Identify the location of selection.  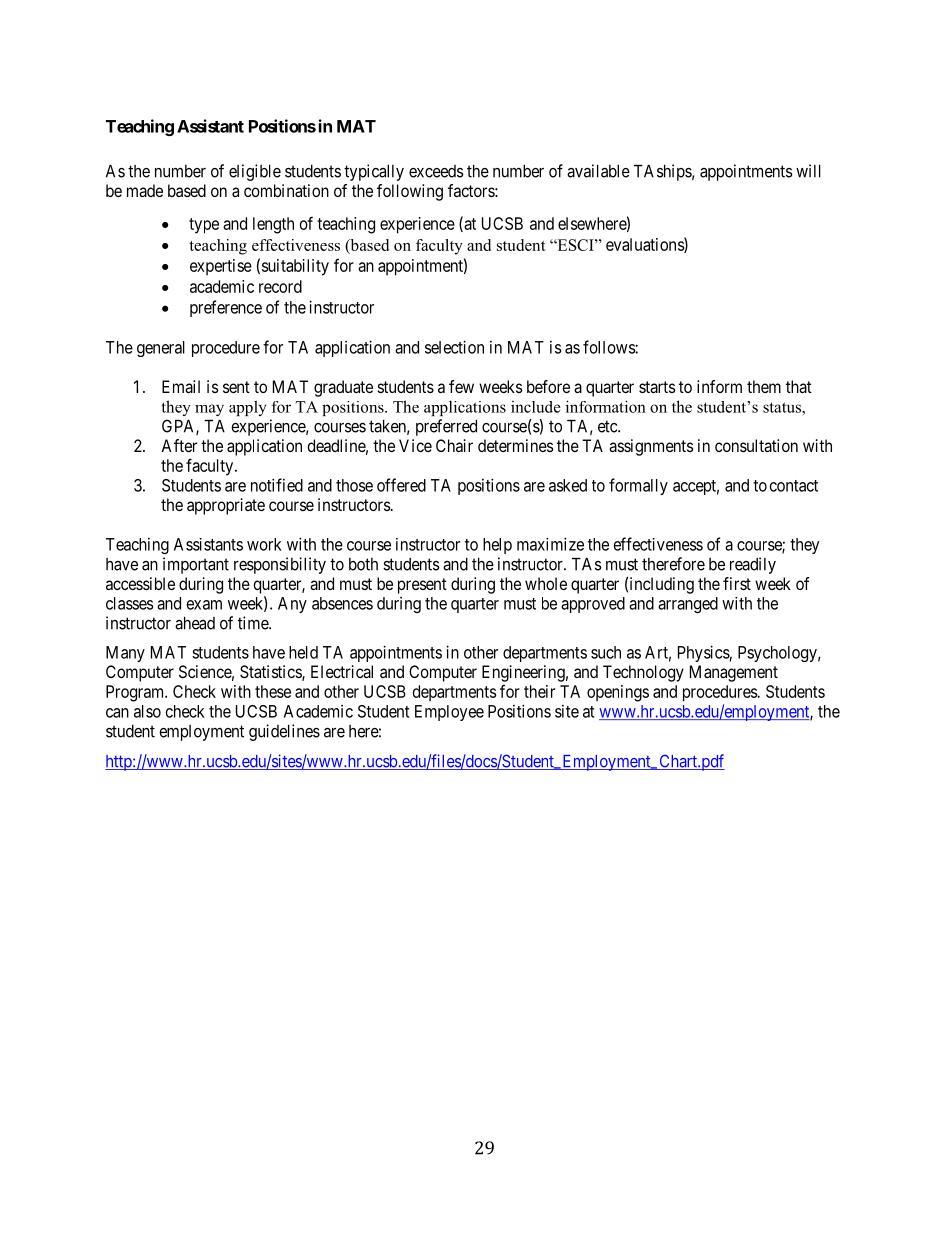
(454, 347).
